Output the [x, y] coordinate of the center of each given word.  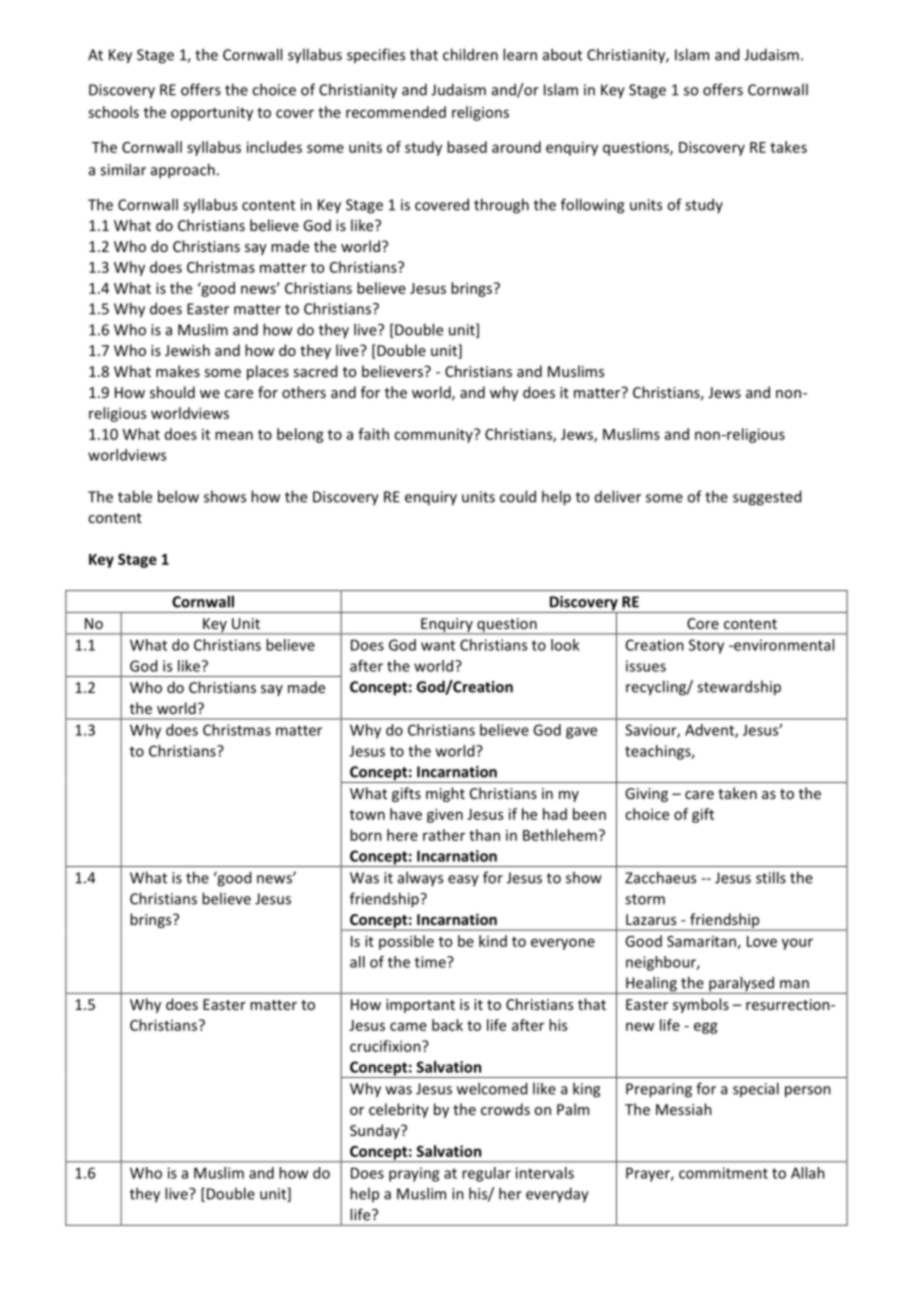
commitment [723, 1173]
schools [113, 112]
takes [788, 147]
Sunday [376, 1131]
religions [480, 113]
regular [486, 1174]
